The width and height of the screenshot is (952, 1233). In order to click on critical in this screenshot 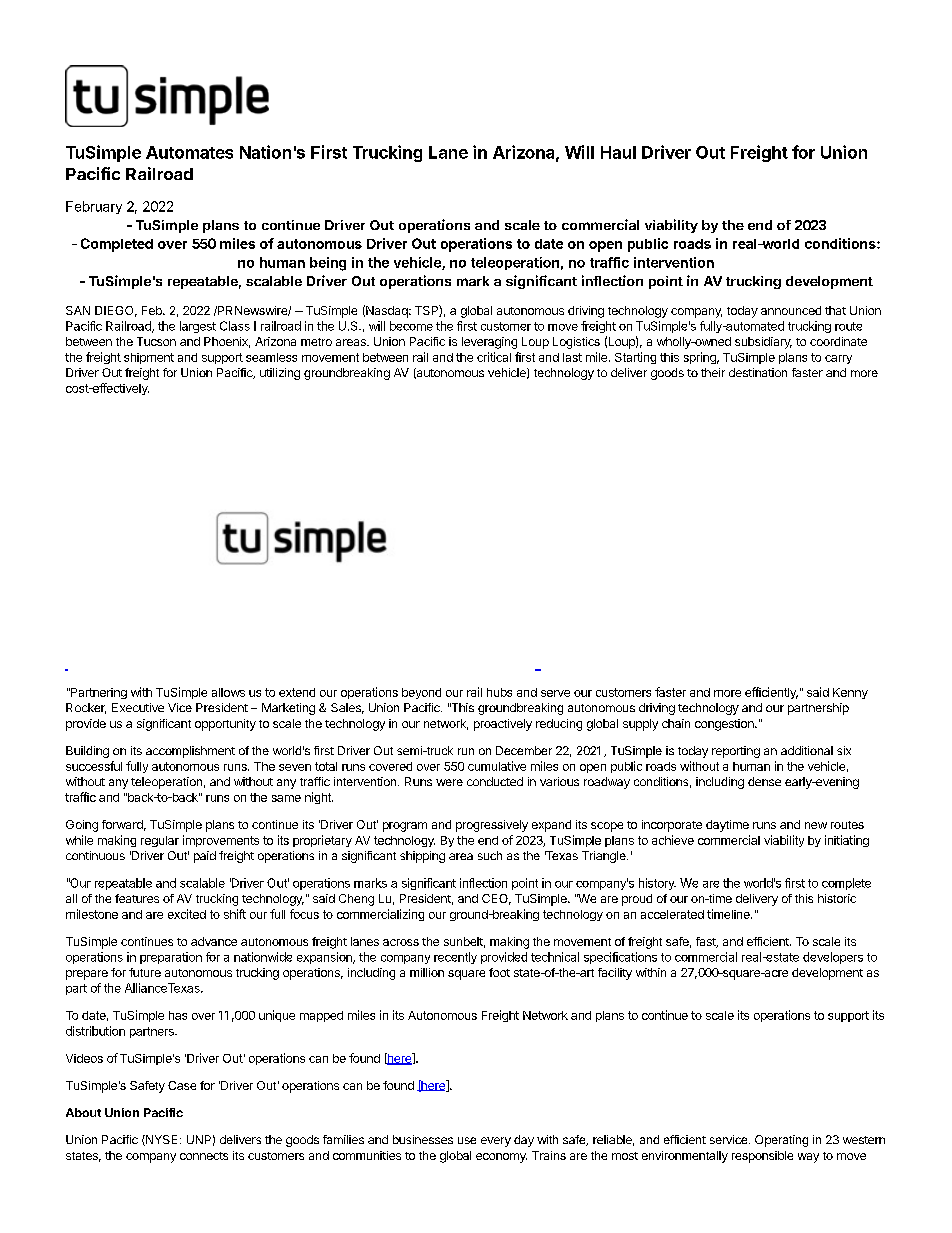, I will do `click(494, 357)`.
